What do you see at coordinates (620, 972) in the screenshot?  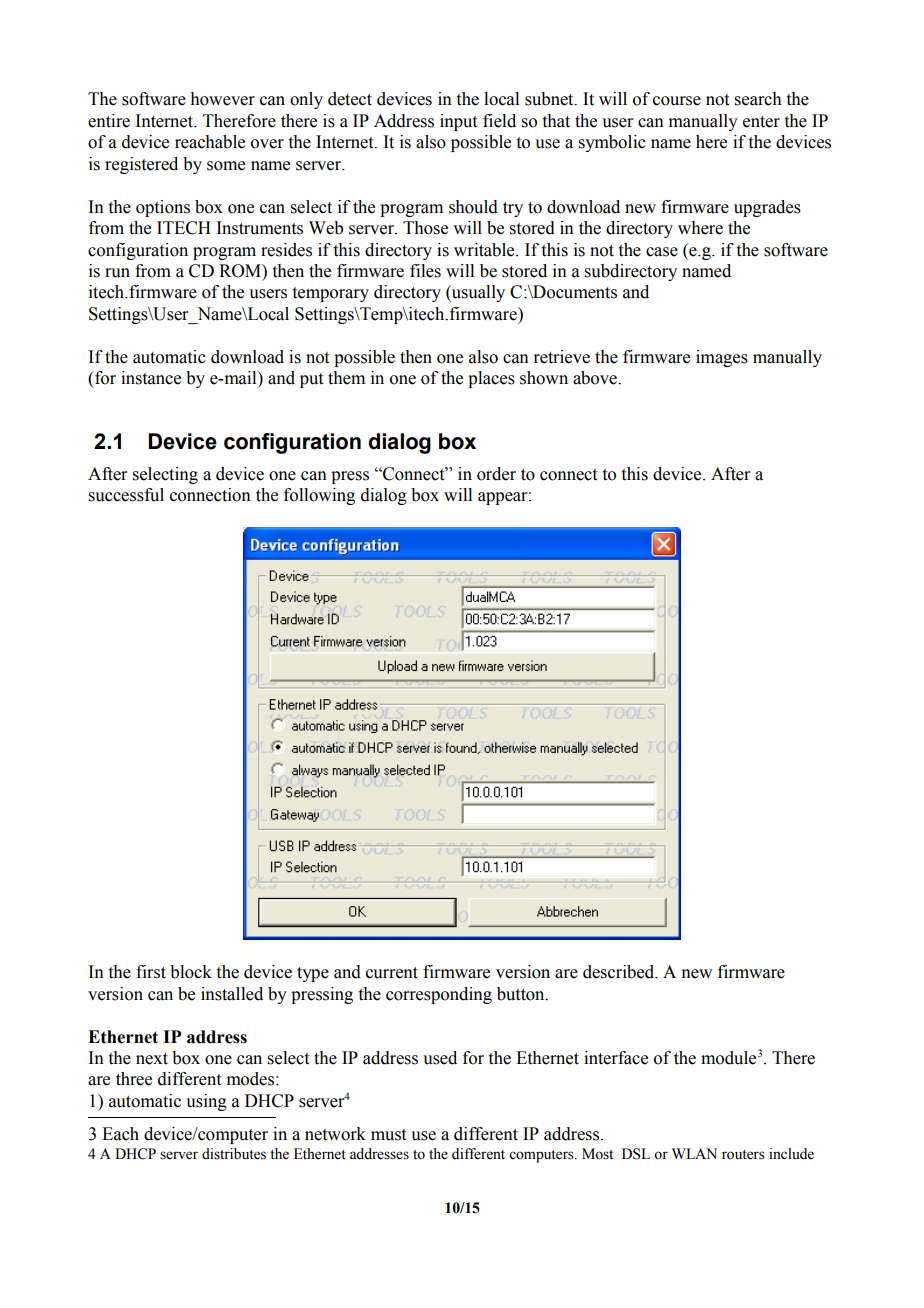 I see `described` at bounding box center [620, 972].
